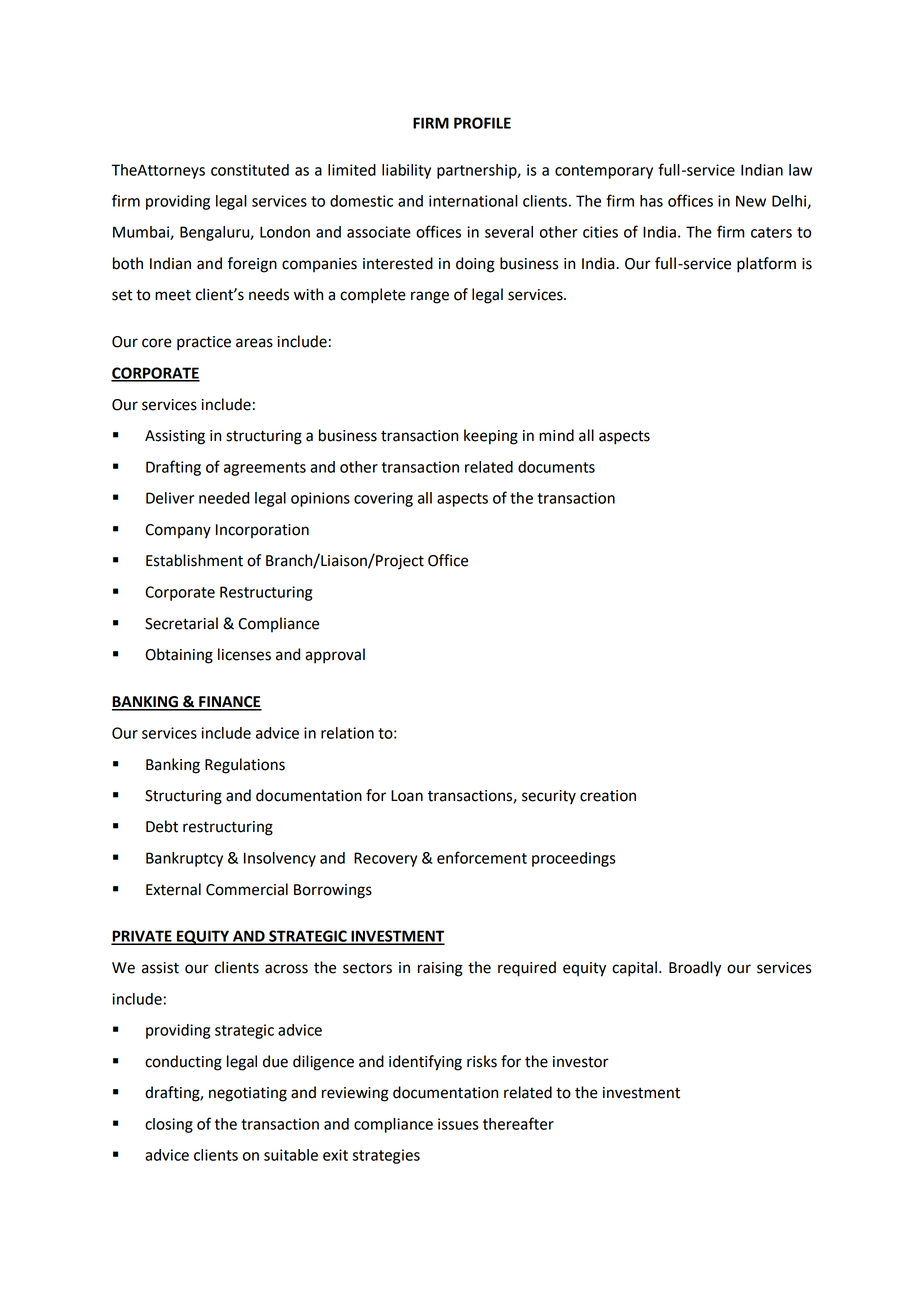 Image resolution: width=924 pixels, height=1308 pixels. What do you see at coordinates (581, 1062) in the document?
I see `investor` at bounding box center [581, 1062].
